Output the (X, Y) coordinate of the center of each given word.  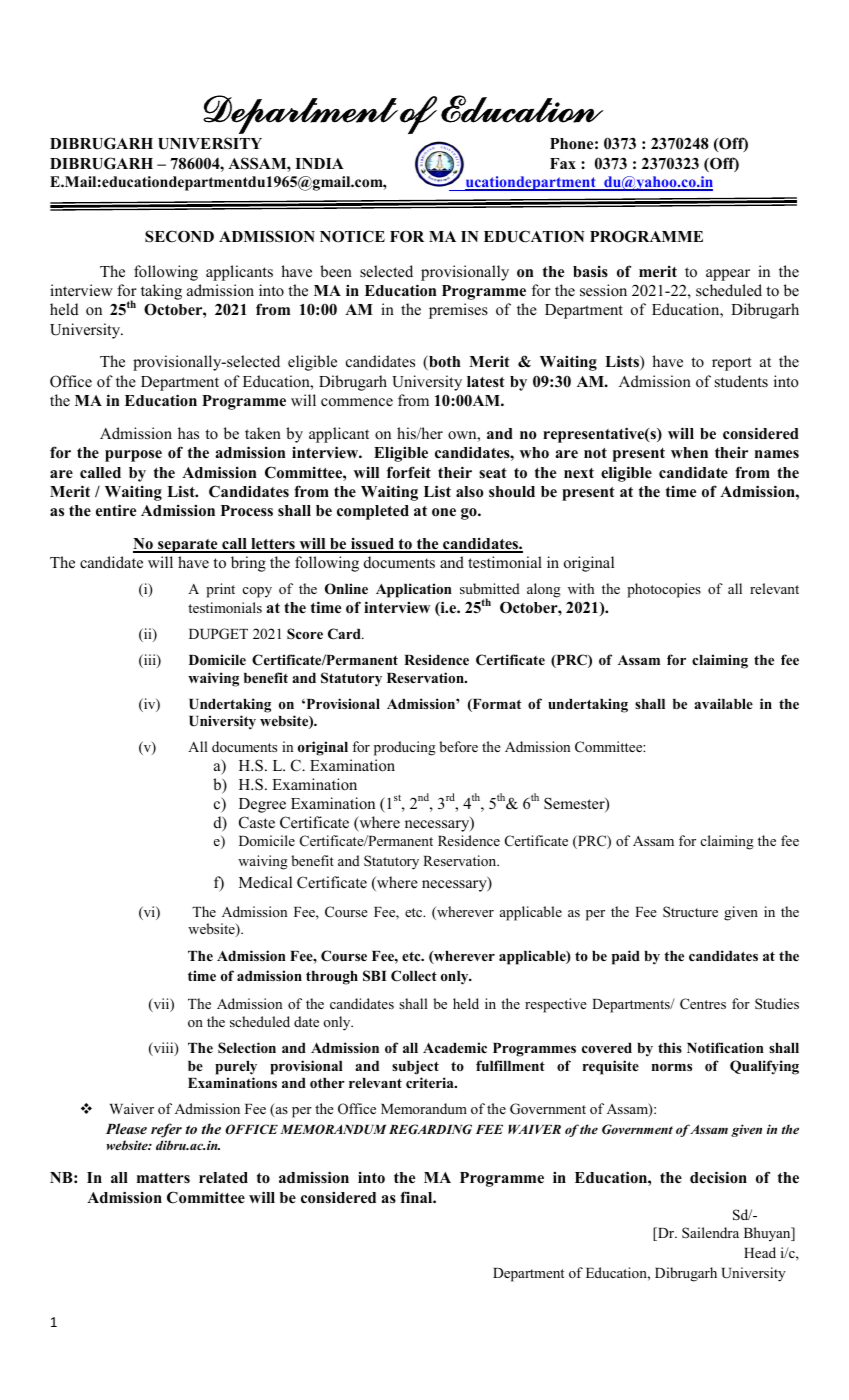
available (723, 703)
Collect (414, 976)
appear (728, 275)
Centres (703, 1004)
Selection (247, 1047)
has (188, 433)
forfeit (409, 472)
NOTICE (352, 236)
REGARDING (430, 1129)
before (458, 746)
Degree (262, 805)
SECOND (179, 236)
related (223, 1178)
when (689, 452)
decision (718, 1177)
